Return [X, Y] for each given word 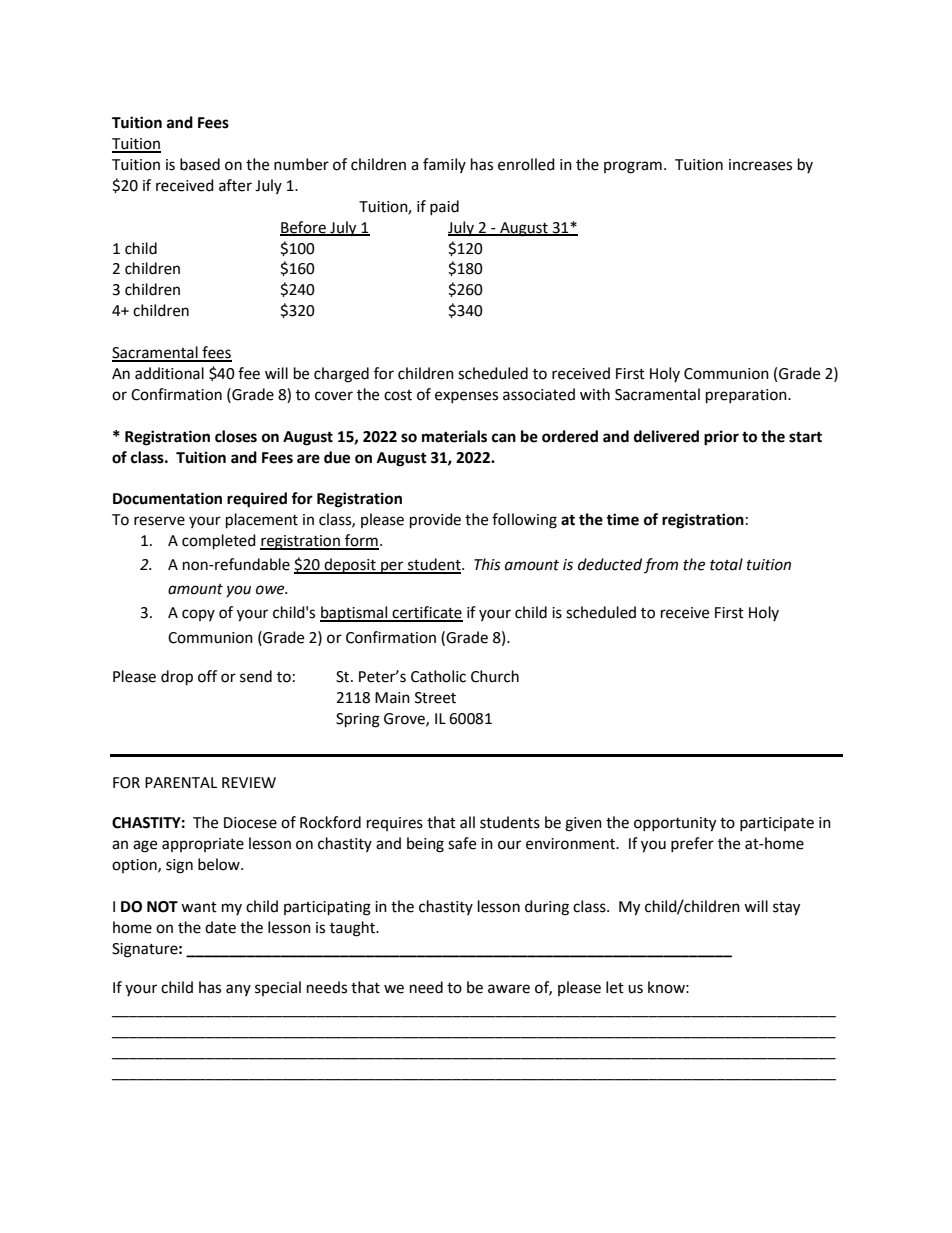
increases [760, 165]
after [235, 185]
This [487, 564]
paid [444, 207]
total [726, 564]
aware [509, 989]
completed [219, 542]
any [238, 990]
